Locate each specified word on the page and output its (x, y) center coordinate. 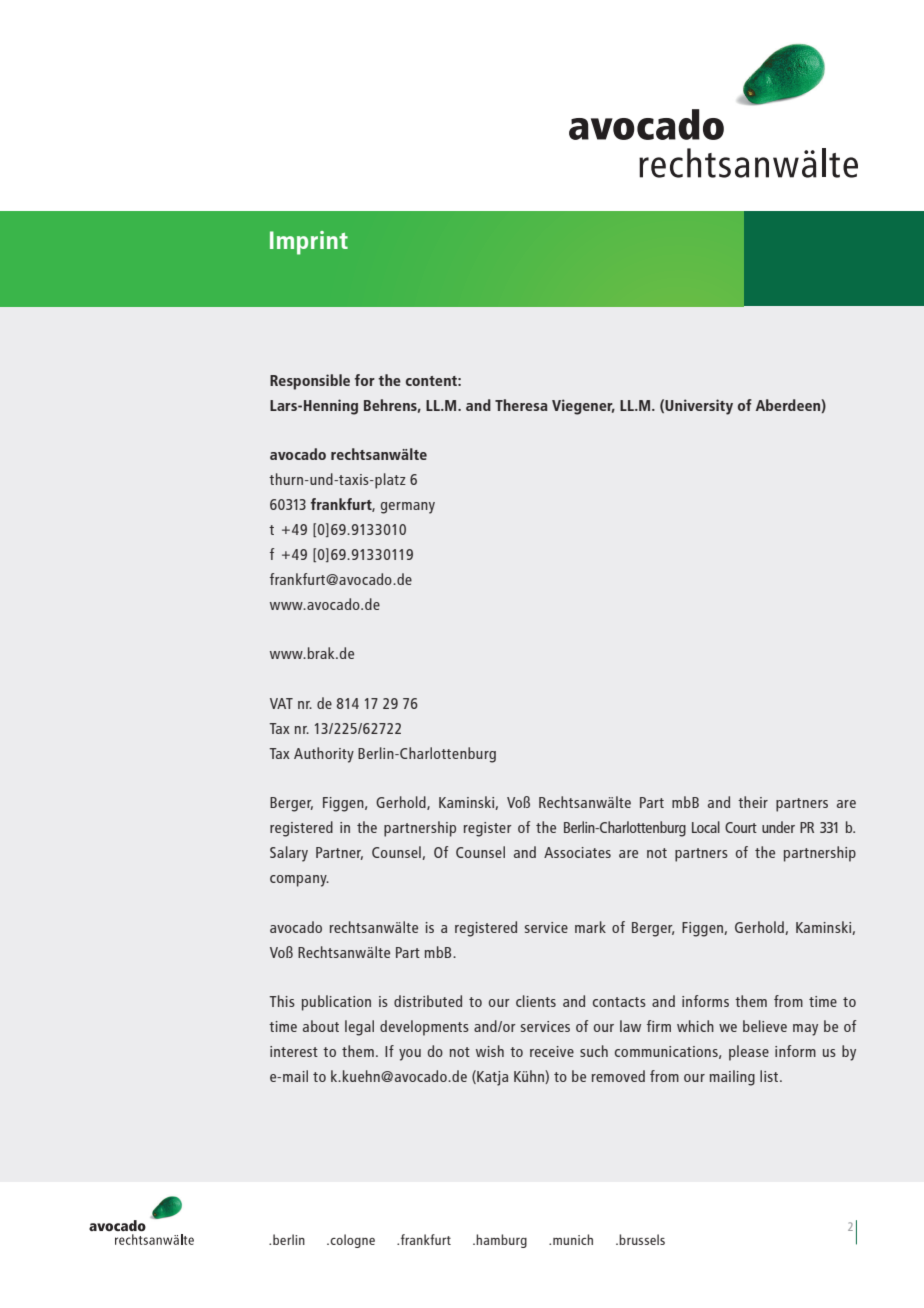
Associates (577, 852)
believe (765, 1026)
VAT (281, 703)
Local (706, 827)
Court (741, 827)
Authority (324, 755)
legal (359, 1028)
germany (408, 508)
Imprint (309, 243)
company (299, 881)
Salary (289, 854)
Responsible (310, 382)
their (753, 802)
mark (590, 927)
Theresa (521, 405)
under (778, 827)
